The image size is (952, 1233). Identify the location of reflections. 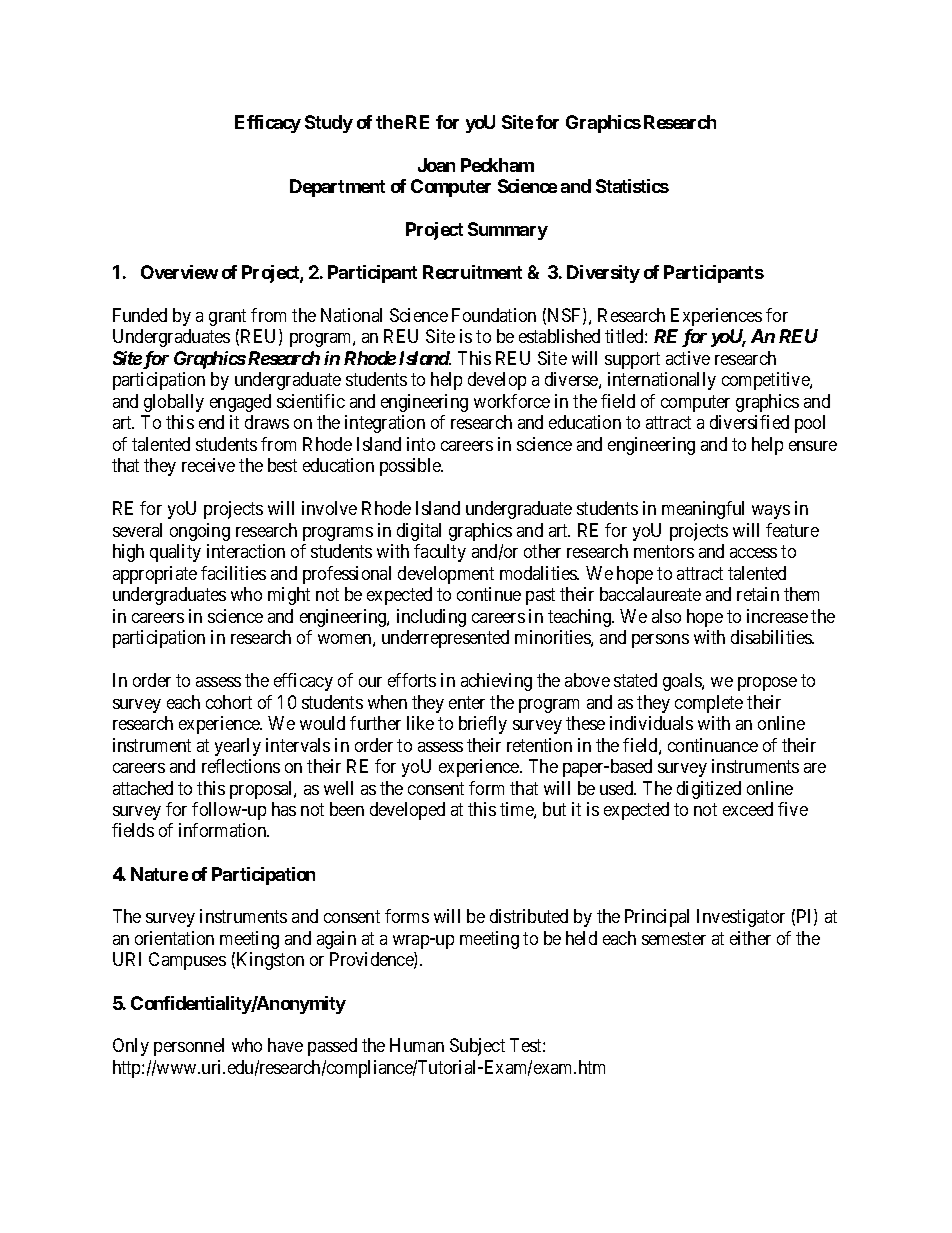
(241, 766).
